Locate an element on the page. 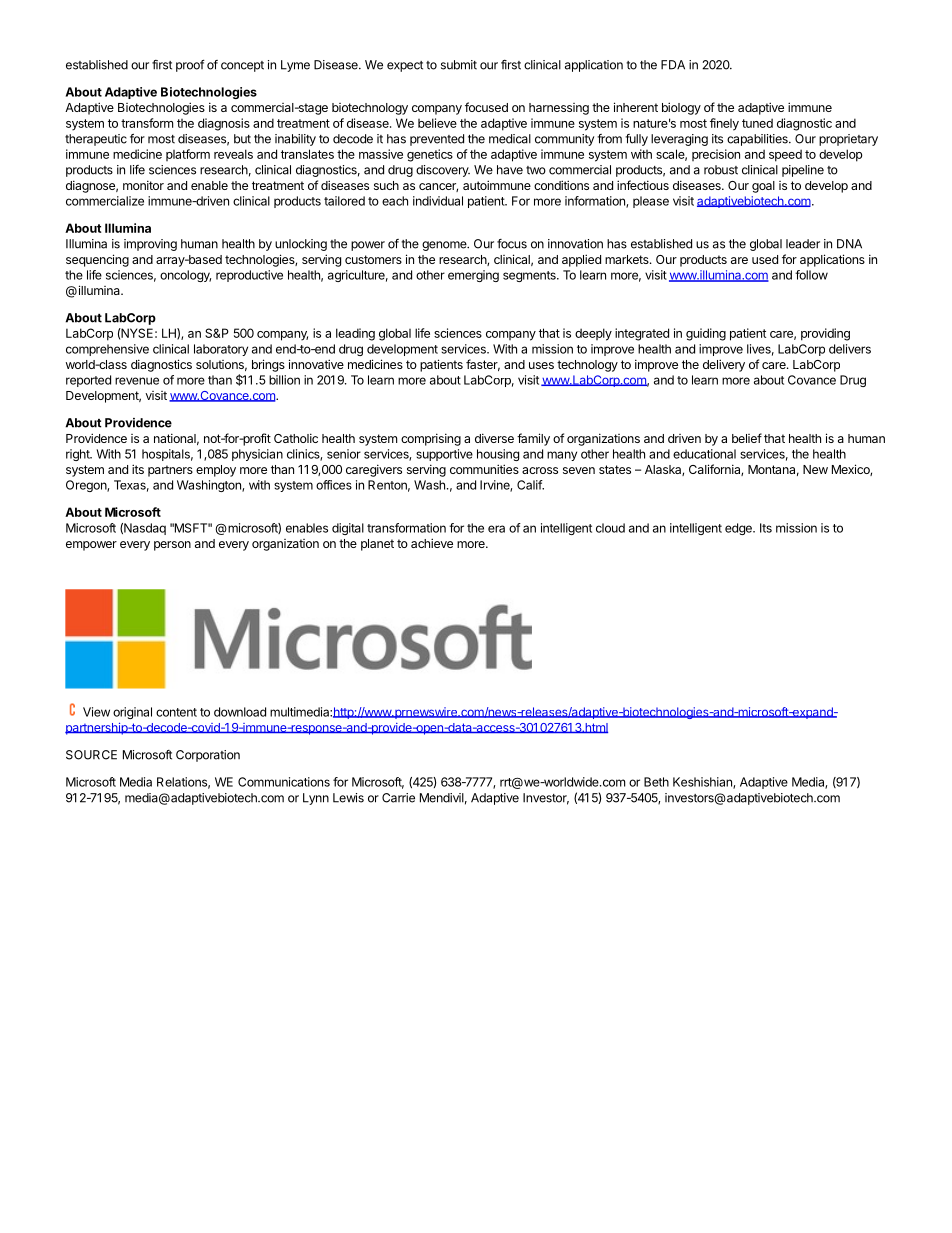 This page has height=1233, width=952. laboratory is located at coordinates (221, 350).
